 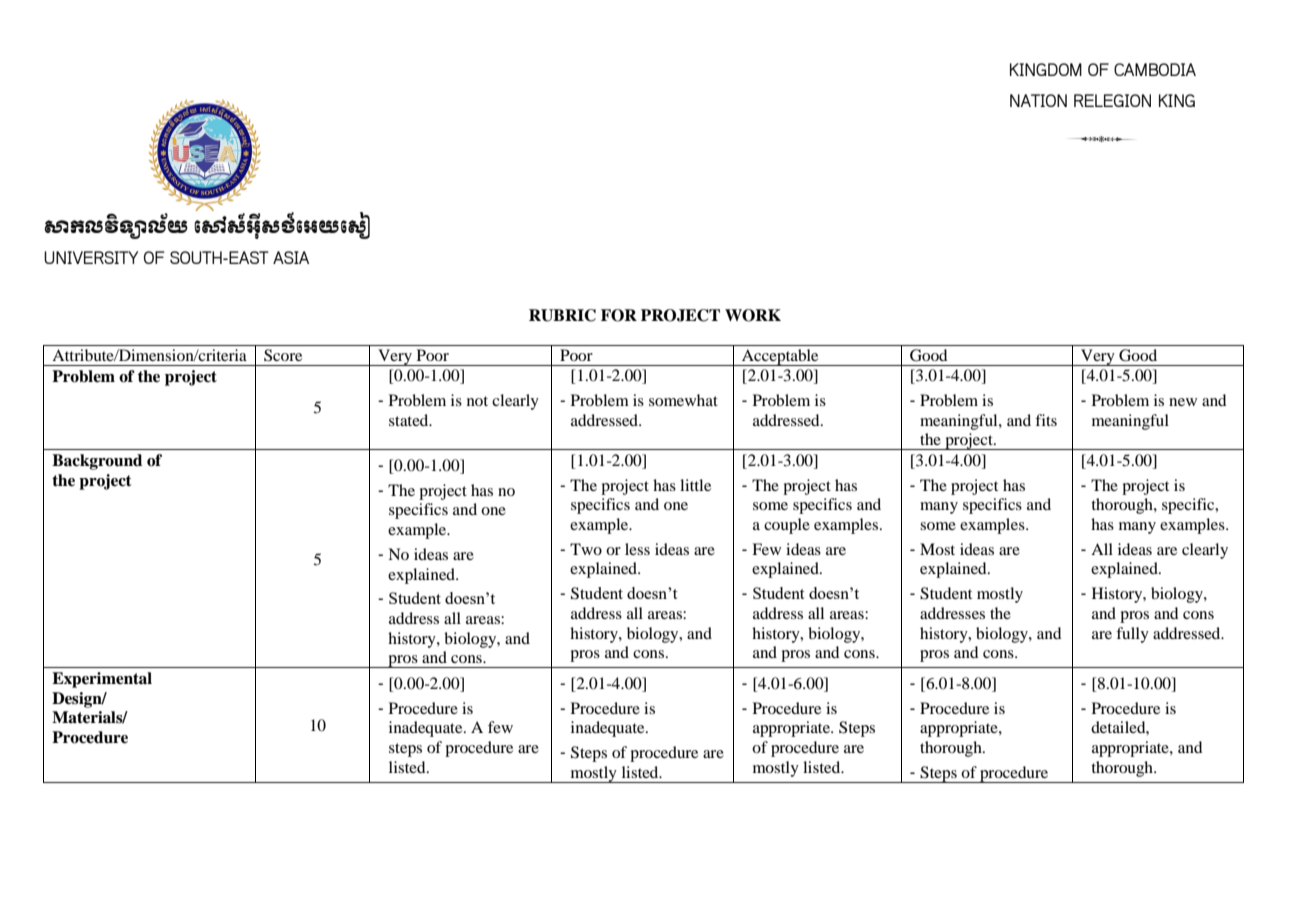 What do you see at coordinates (1132, 635) in the image?
I see `fully` at bounding box center [1132, 635].
